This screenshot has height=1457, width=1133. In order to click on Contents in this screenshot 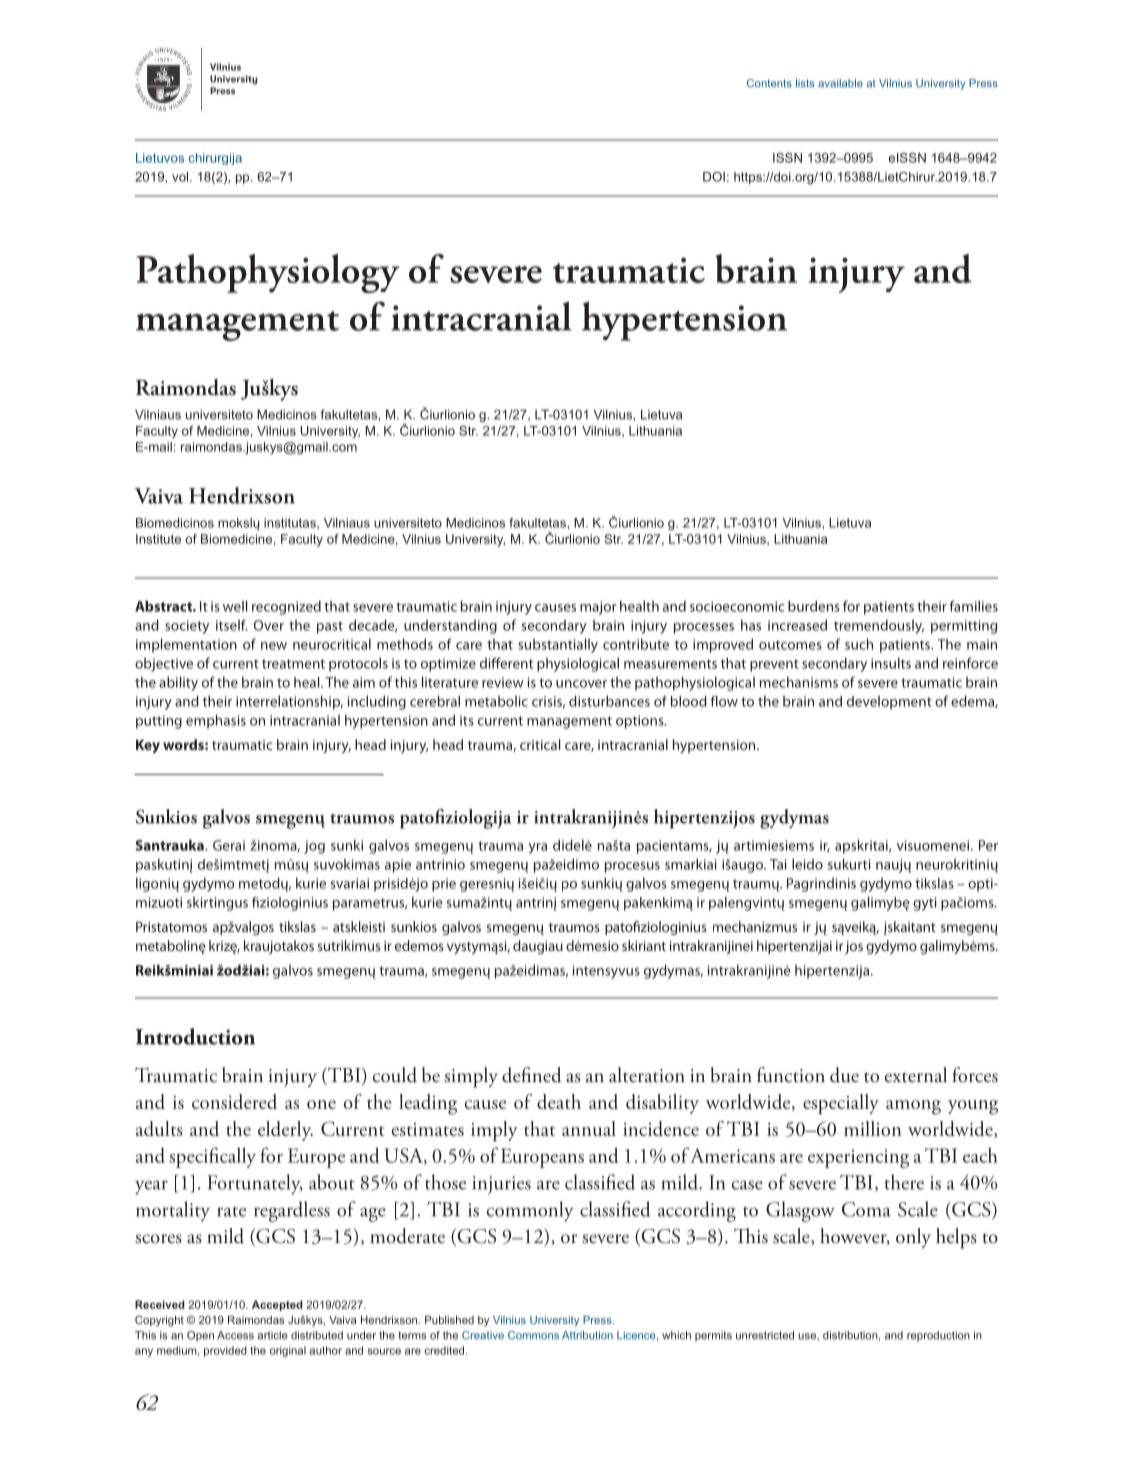, I will do `click(769, 83)`.
